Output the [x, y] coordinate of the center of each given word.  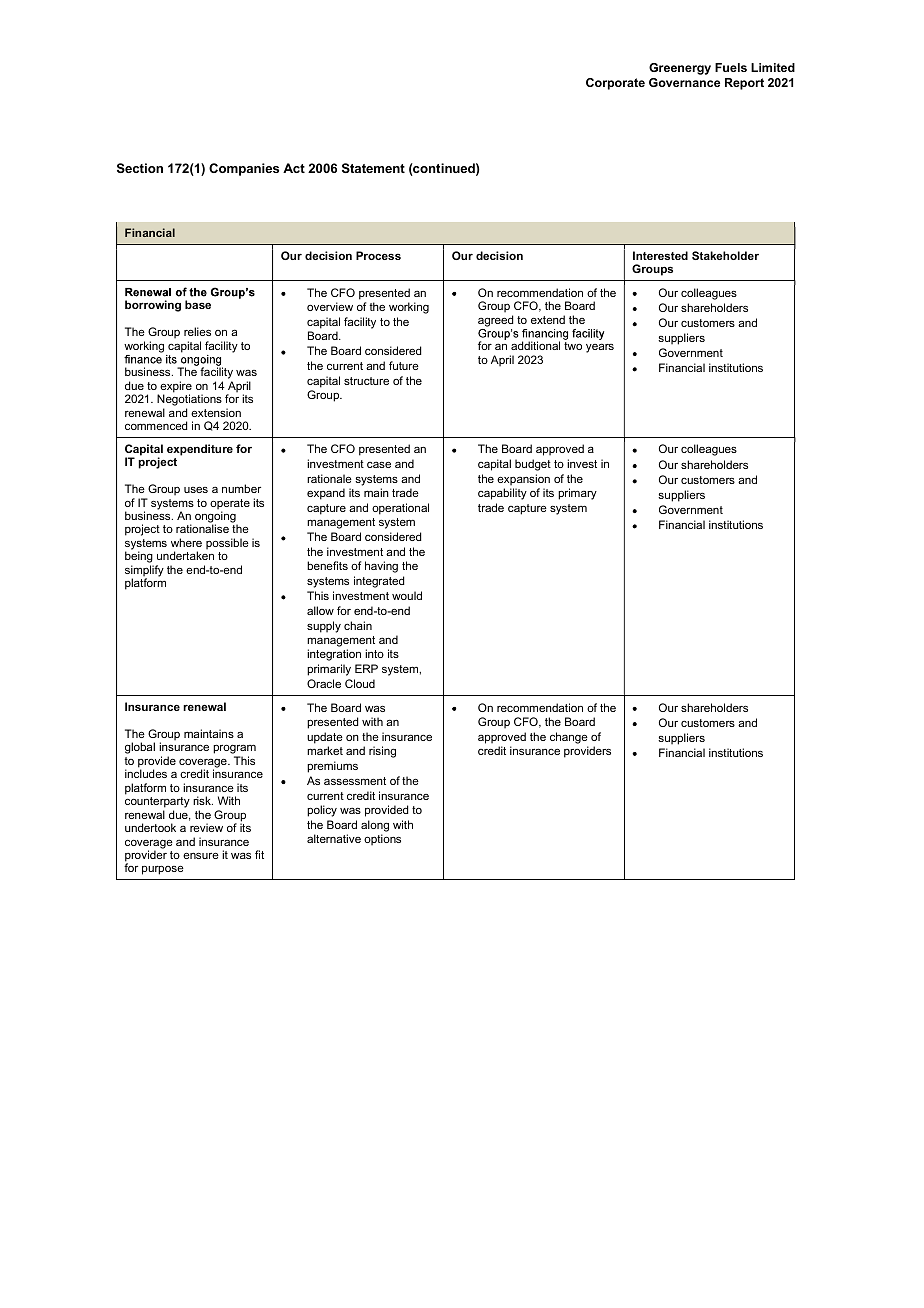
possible [227, 544]
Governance [684, 82]
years [600, 348]
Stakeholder [725, 255]
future [404, 365]
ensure [201, 855]
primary [577, 494]
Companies [244, 169]
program [234, 750]
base [198, 304]
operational [400, 509]
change [569, 738]
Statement [373, 168]
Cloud [360, 683]
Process [378, 255]
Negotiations [189, 401]
